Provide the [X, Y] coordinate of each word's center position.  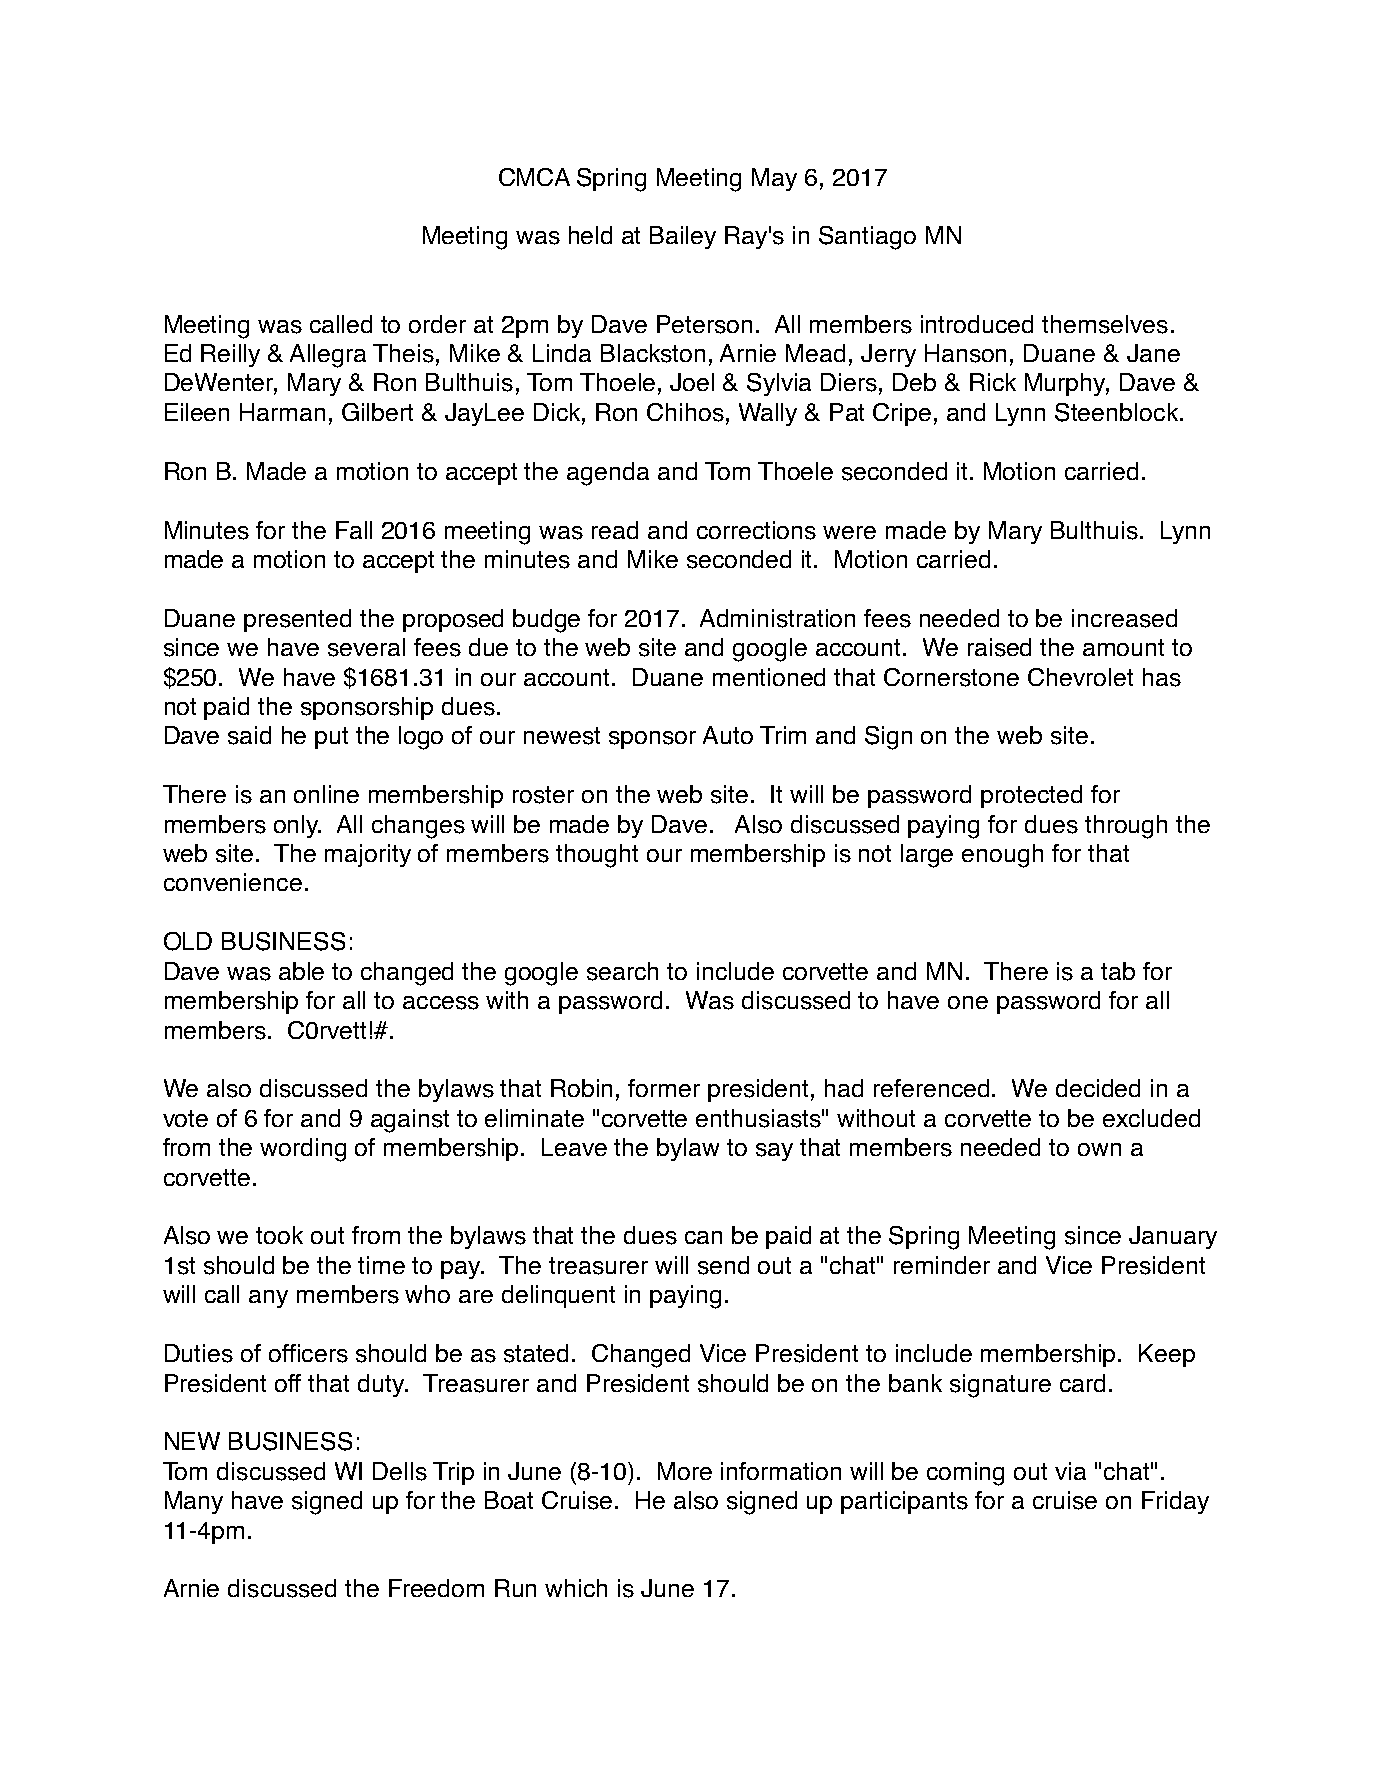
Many [194, 1502]
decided [1098, 1088]
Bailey [683, 237]
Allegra [328, 356]
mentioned [769, 677]
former [664, 1088]
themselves [1105, 324]
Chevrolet [1080, 677]
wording [303, 1150]
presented [297, 620]
